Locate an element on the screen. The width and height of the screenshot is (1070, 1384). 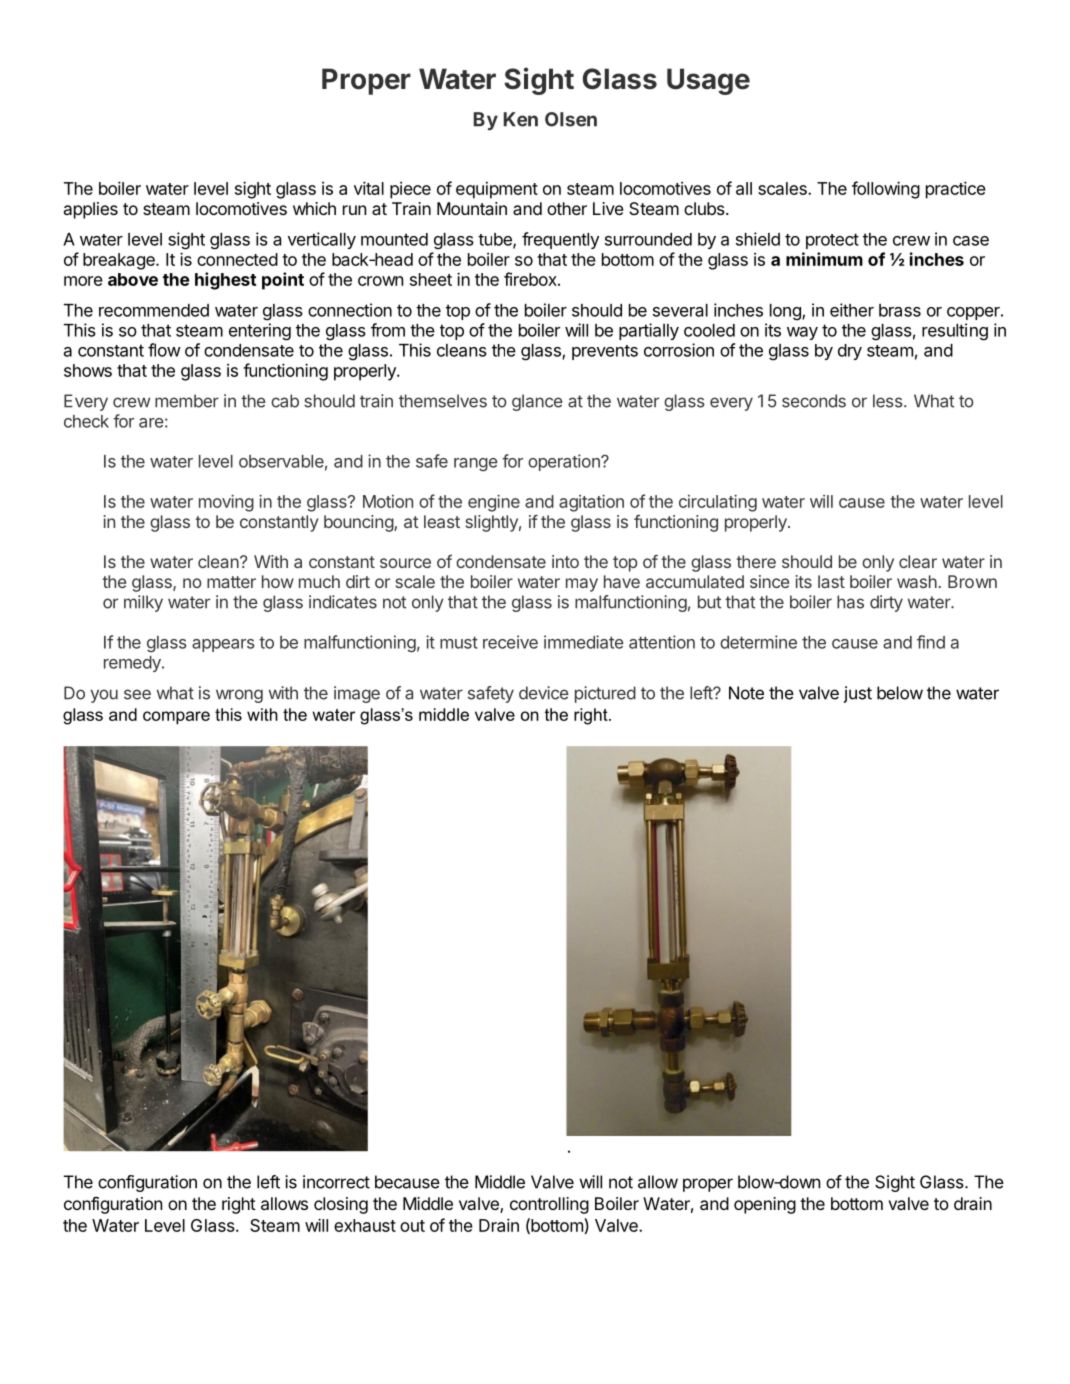
device is located at coordinates (544, 693).
